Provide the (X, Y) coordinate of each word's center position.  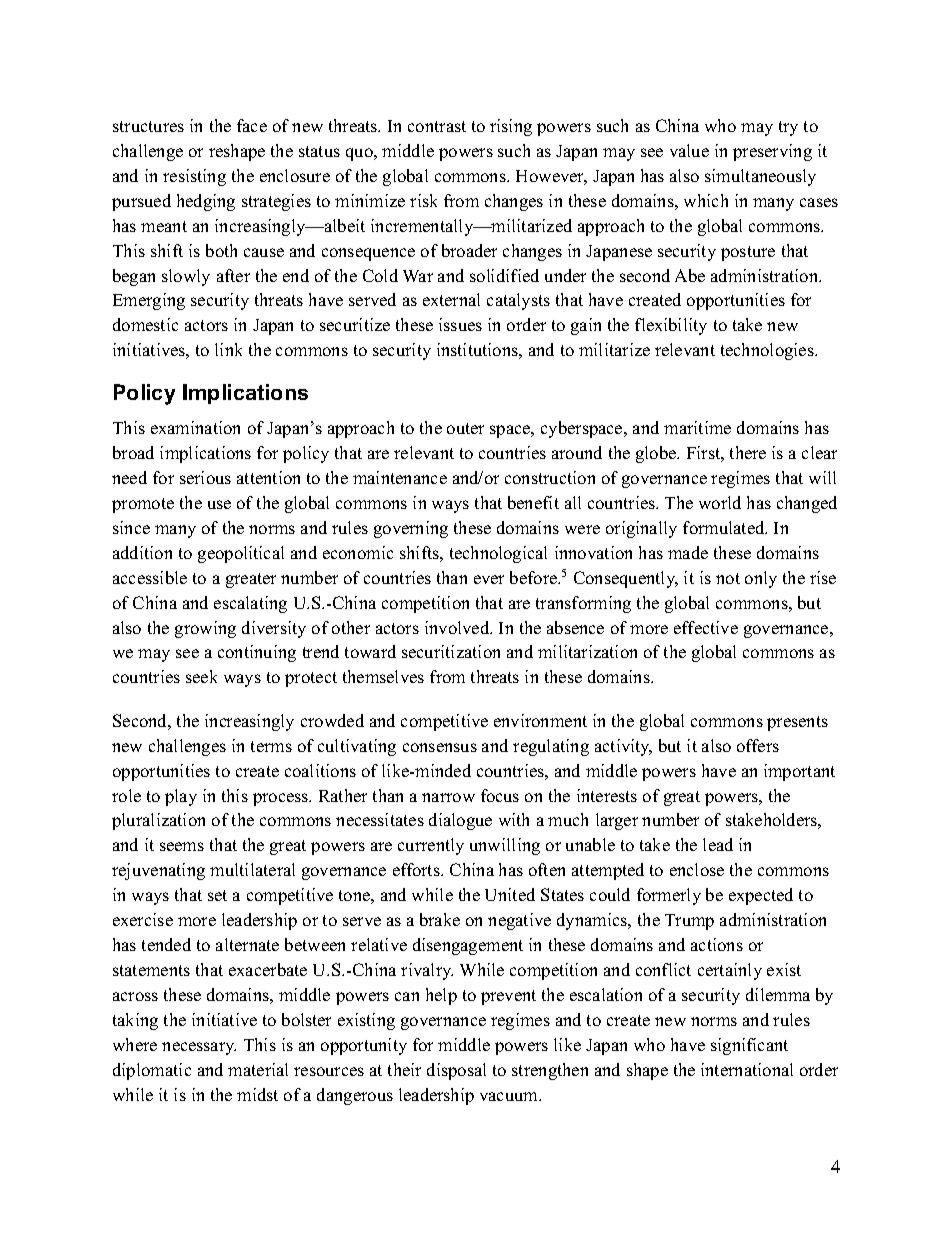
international (747, 1069)
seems (182, 846)
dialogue (460, 821)
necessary (199, 1048)
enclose (697, 869)
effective (706, 627)
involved (458, 627)
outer (465, 428)
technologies (768, 351)
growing (205, 629)
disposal (456, 1071)
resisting (194, 177)
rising (511, 127)
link (228, 349)
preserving (772, 152)
